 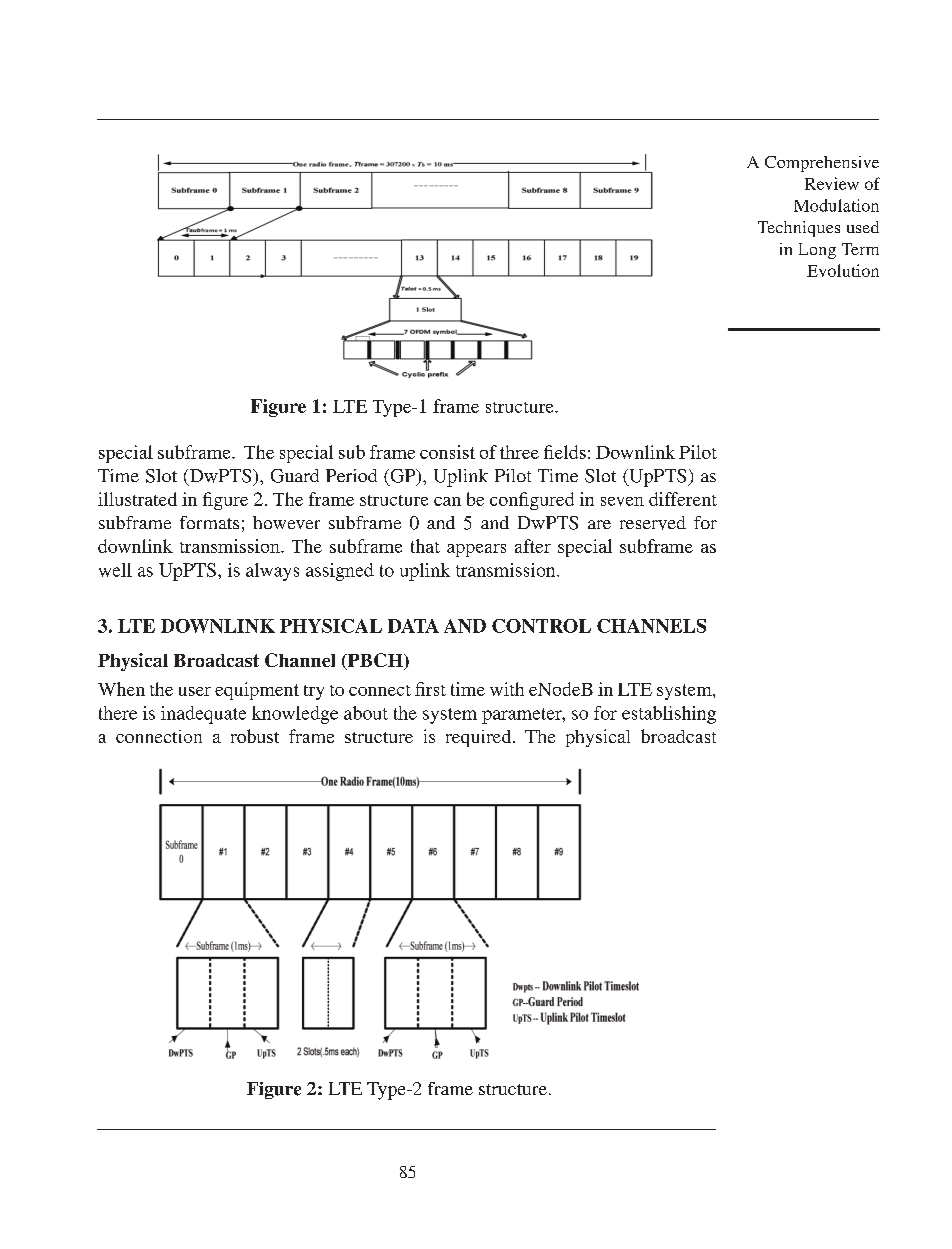 I want to click on Review, so click(x=832, y=183).
